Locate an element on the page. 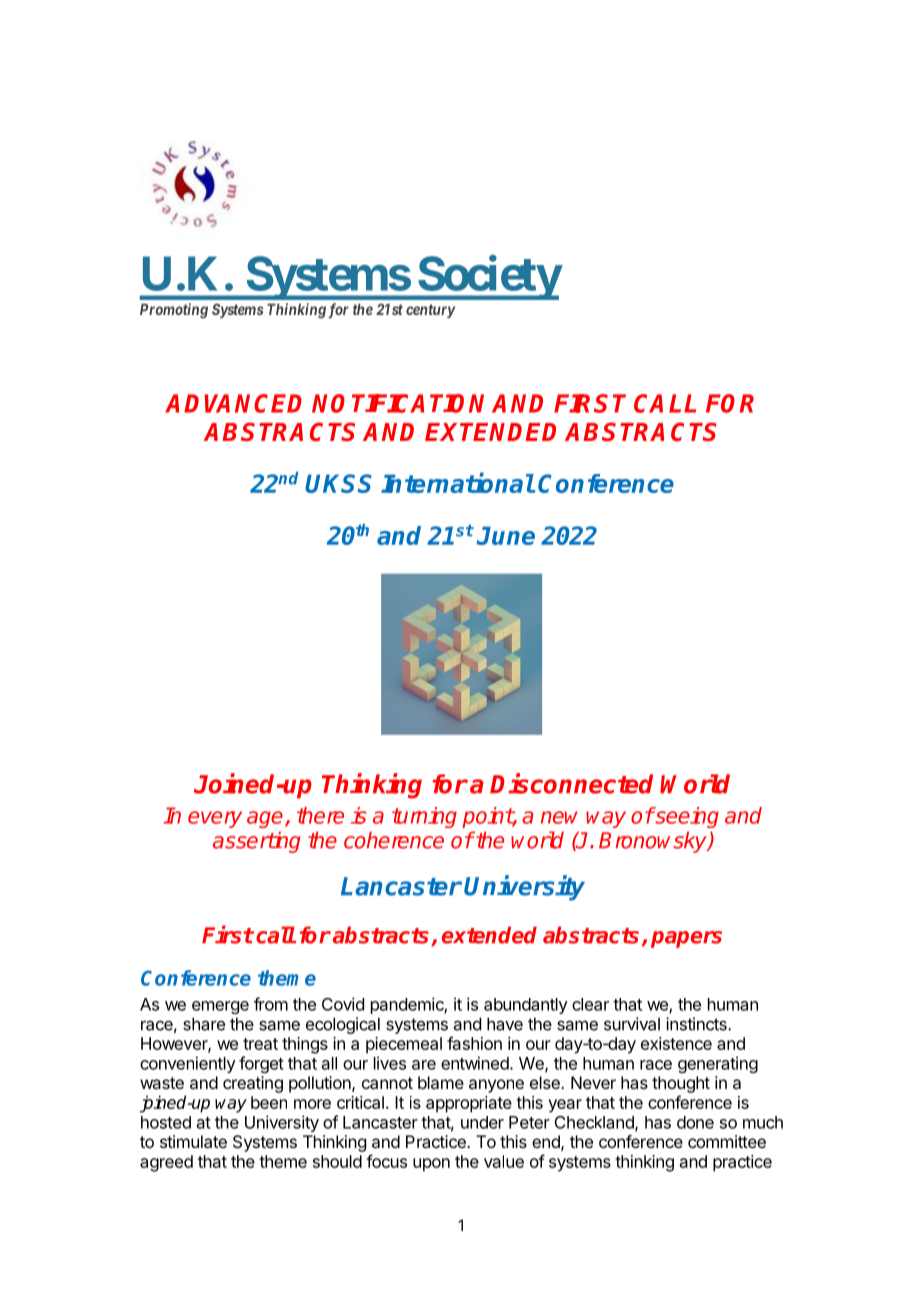 This document has height=1308, width=924. June is located at coordinates (505, 535).
